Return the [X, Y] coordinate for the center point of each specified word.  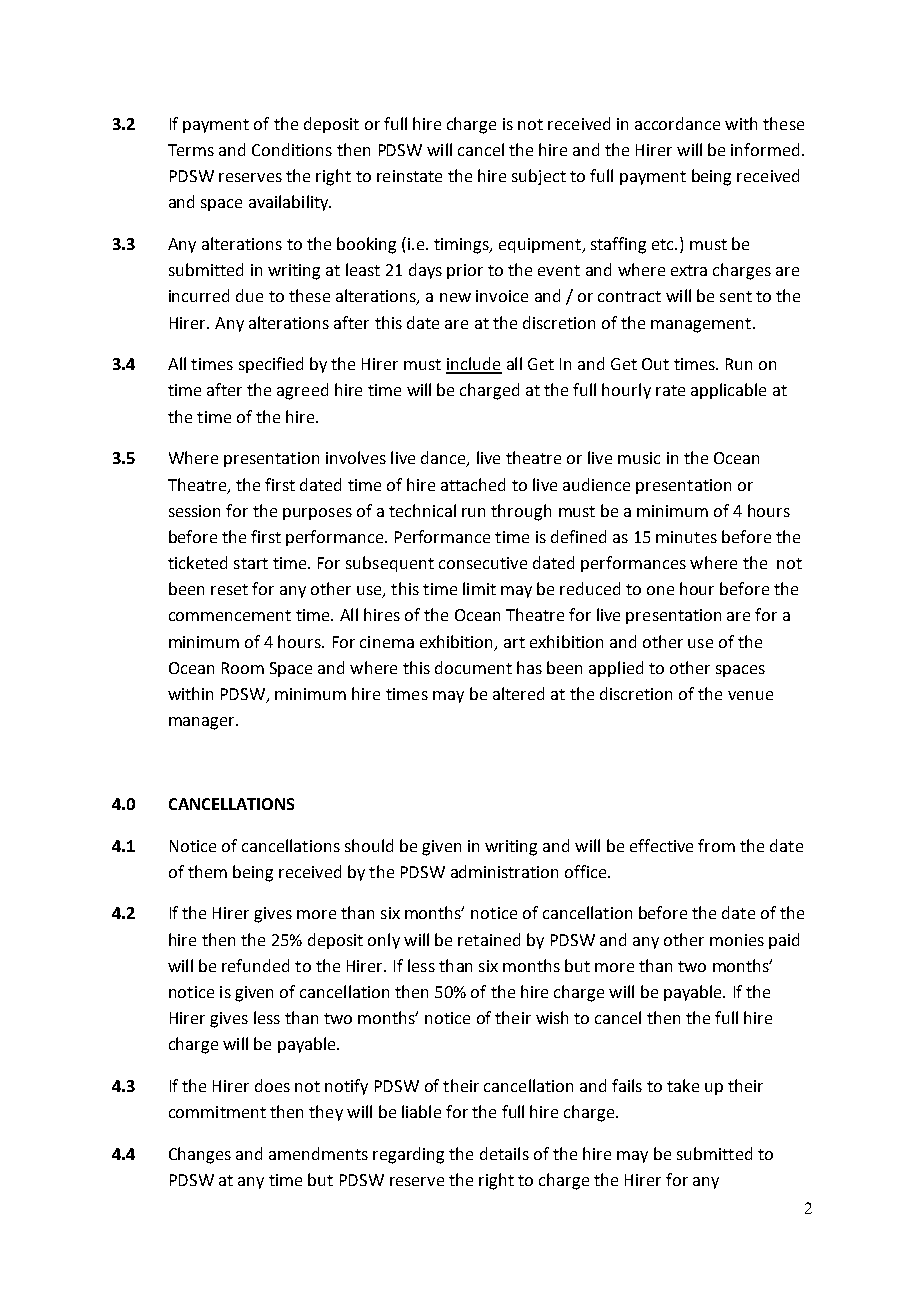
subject [539, 177]
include [474, 365]
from [716, 845]
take [683, 1085]
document [473, 667]
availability [290, 203]
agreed [302, 391]
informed [765, 149]
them [207, 871]
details [504, 1153]
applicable [728, 391]
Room [243, 668]
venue [750, 695]
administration [504, 871]
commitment [217, 1112]
